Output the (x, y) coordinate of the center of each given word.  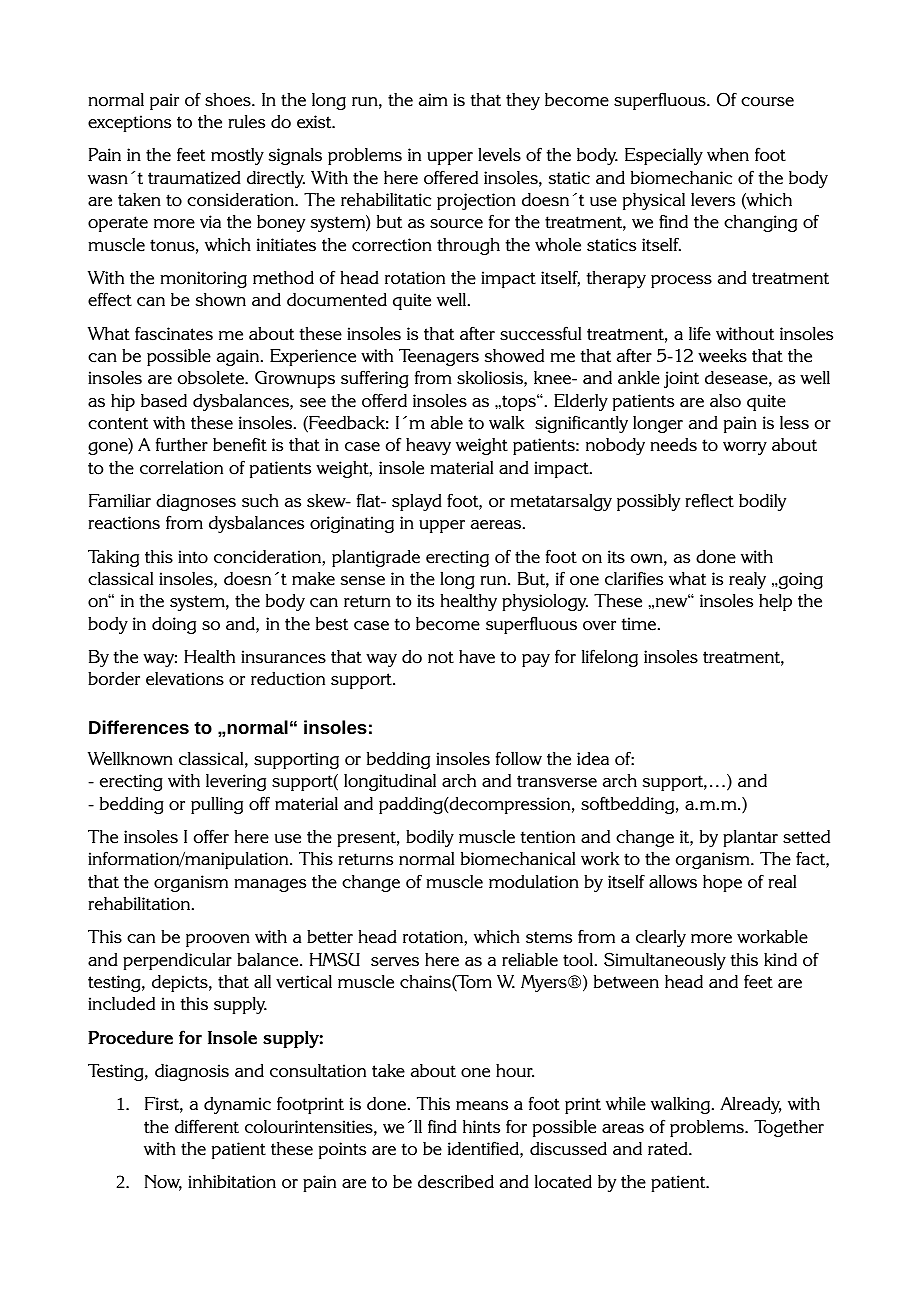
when (728, 155)
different (207, 1126)
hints (481, 1127)
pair (164, 101)
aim (433, 99)
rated (669, 1149)
